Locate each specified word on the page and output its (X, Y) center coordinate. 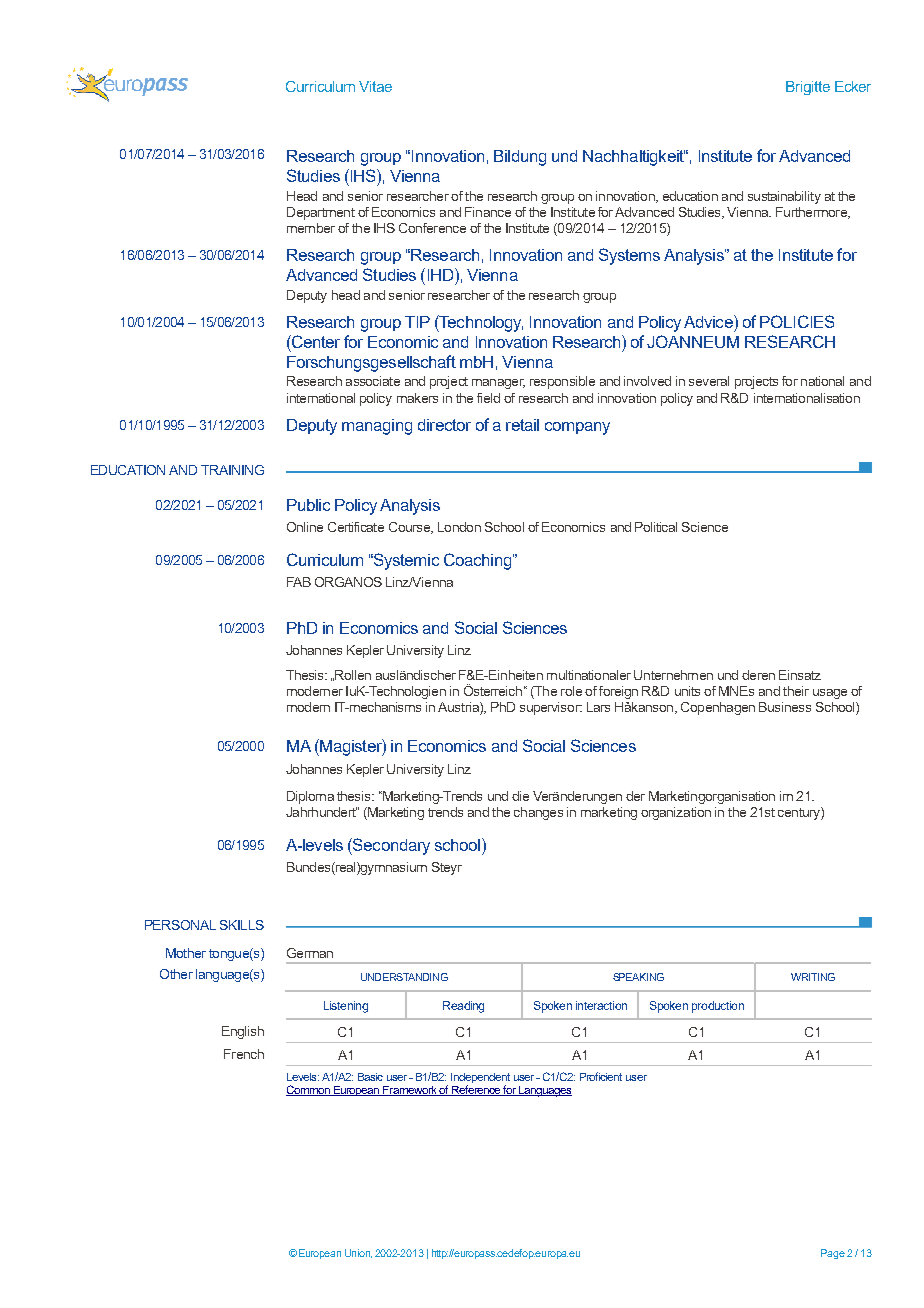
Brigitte (808, 88)
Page (833, 1254)
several (709, 381)
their (796, 691)
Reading (463, 1007)
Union (358, 1253)
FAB (299, 582)
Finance (488, 212)
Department (321, 213)
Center (315, 341)
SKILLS (242, 925)
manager (498, 384)
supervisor (551, 708)
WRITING (813, 977)
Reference (476, 1090)
